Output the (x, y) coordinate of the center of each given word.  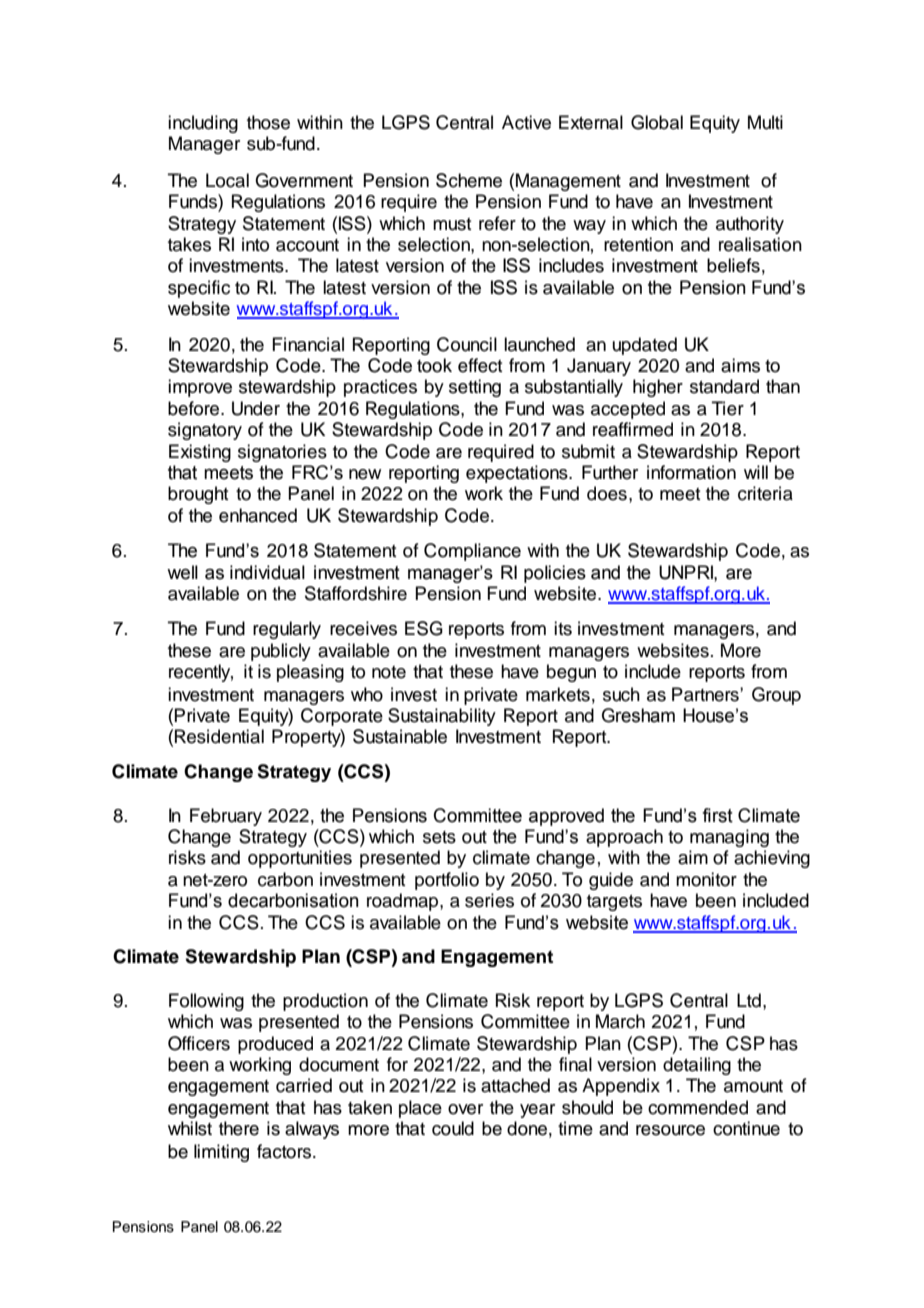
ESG (424, 628)
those (268, 122)
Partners (706, 694)
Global (657, 122)
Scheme (469, 180)
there (239, 1128)
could (453, 1128)
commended (698, 1107)
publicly (281, 652)
